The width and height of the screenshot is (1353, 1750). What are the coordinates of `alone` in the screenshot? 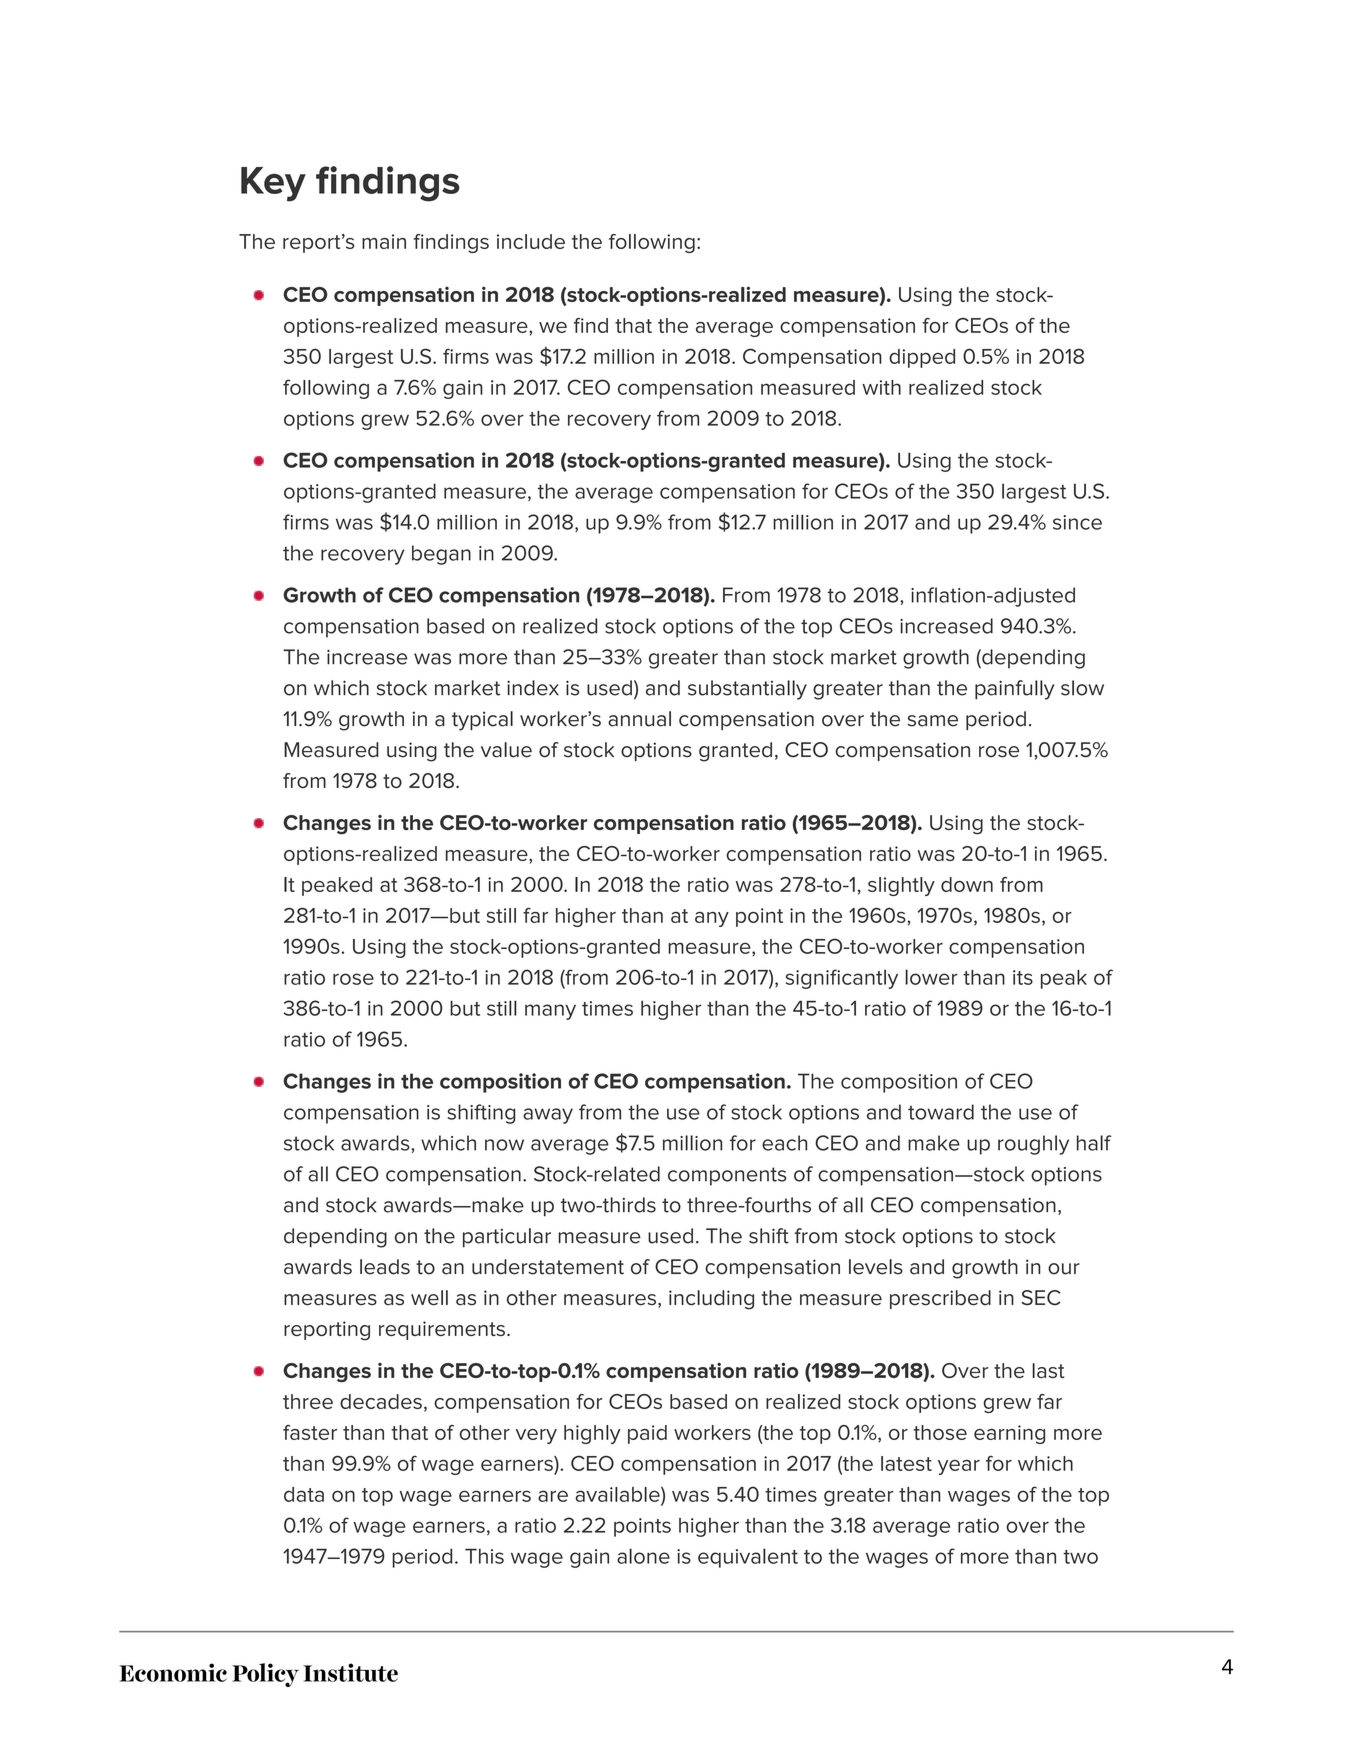 It's located at (643, 1556).
